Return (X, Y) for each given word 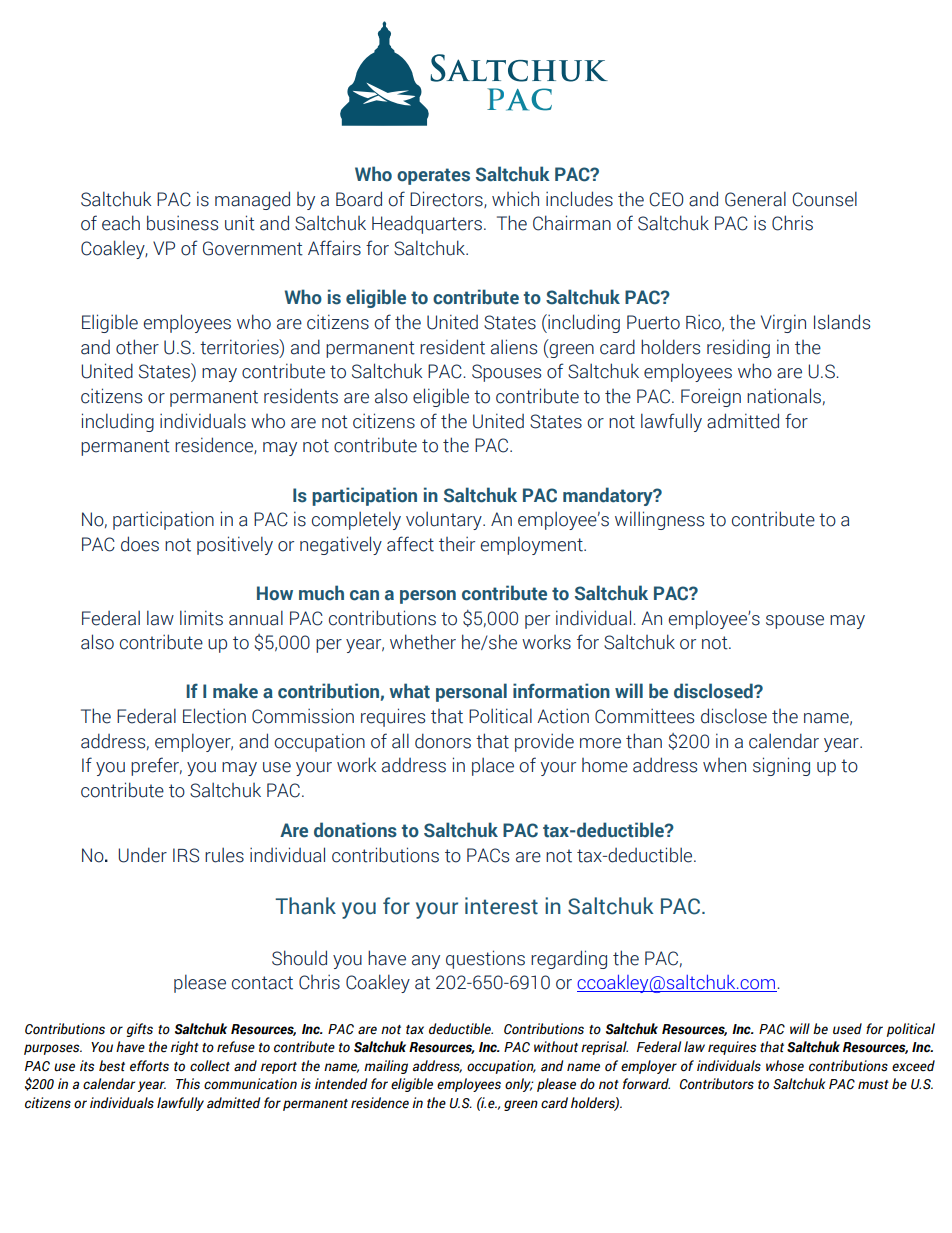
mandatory (609, 496)
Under (142, 855)
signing (781, 766)
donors (443, 741)
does (140, 544)
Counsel (825, 199)
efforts (149, 1066)
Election (214, 716)
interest (501, 906)
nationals (784, 396)
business (182, 223)
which (515, 199)
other (137, 347)
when (724, 765)
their (457, 544)
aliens (514, 347)
